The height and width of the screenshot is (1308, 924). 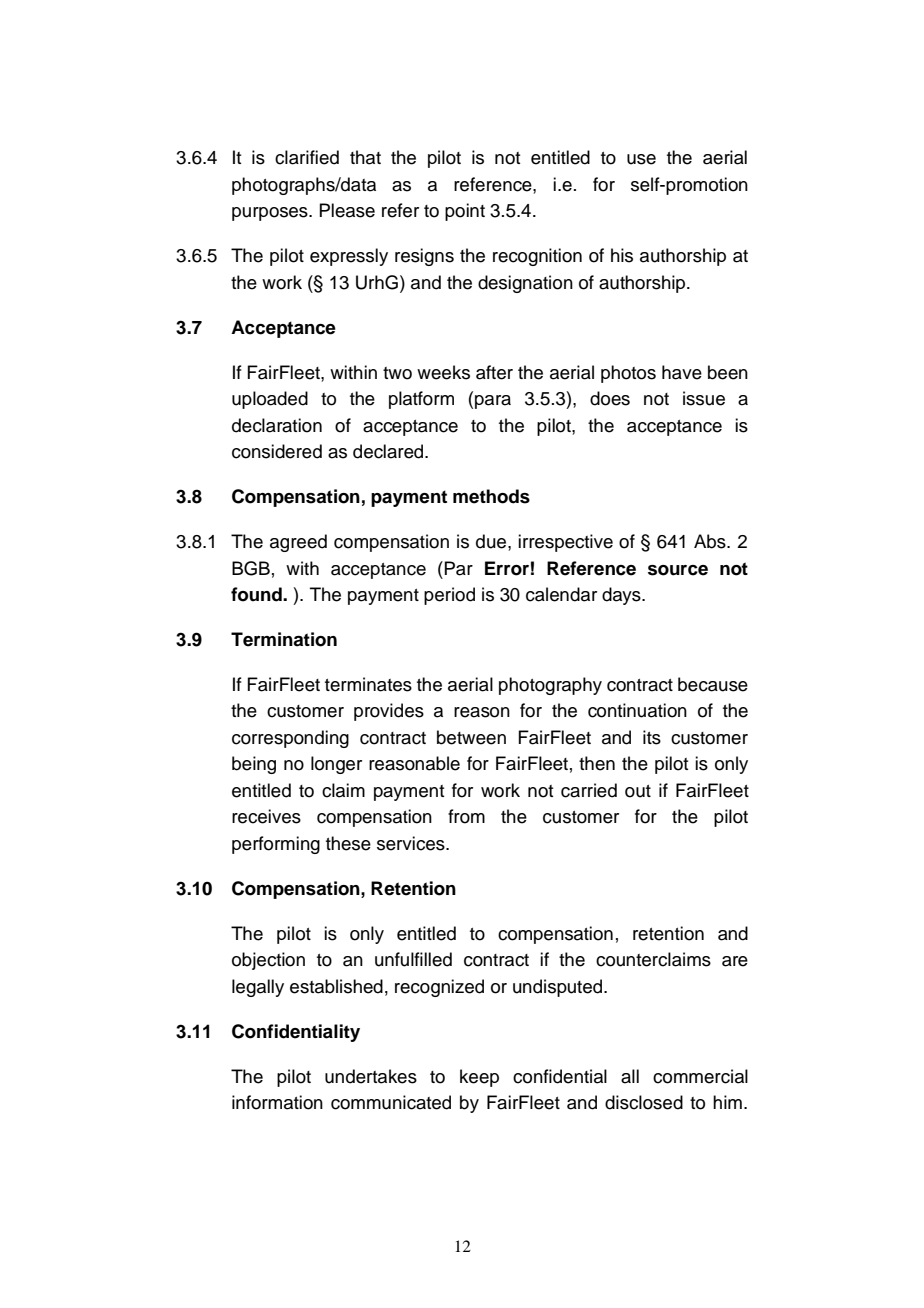 What do you see at coordinates (711, 541) in the screenshot?
I see `Abs` at bounding box center [711, 541].
